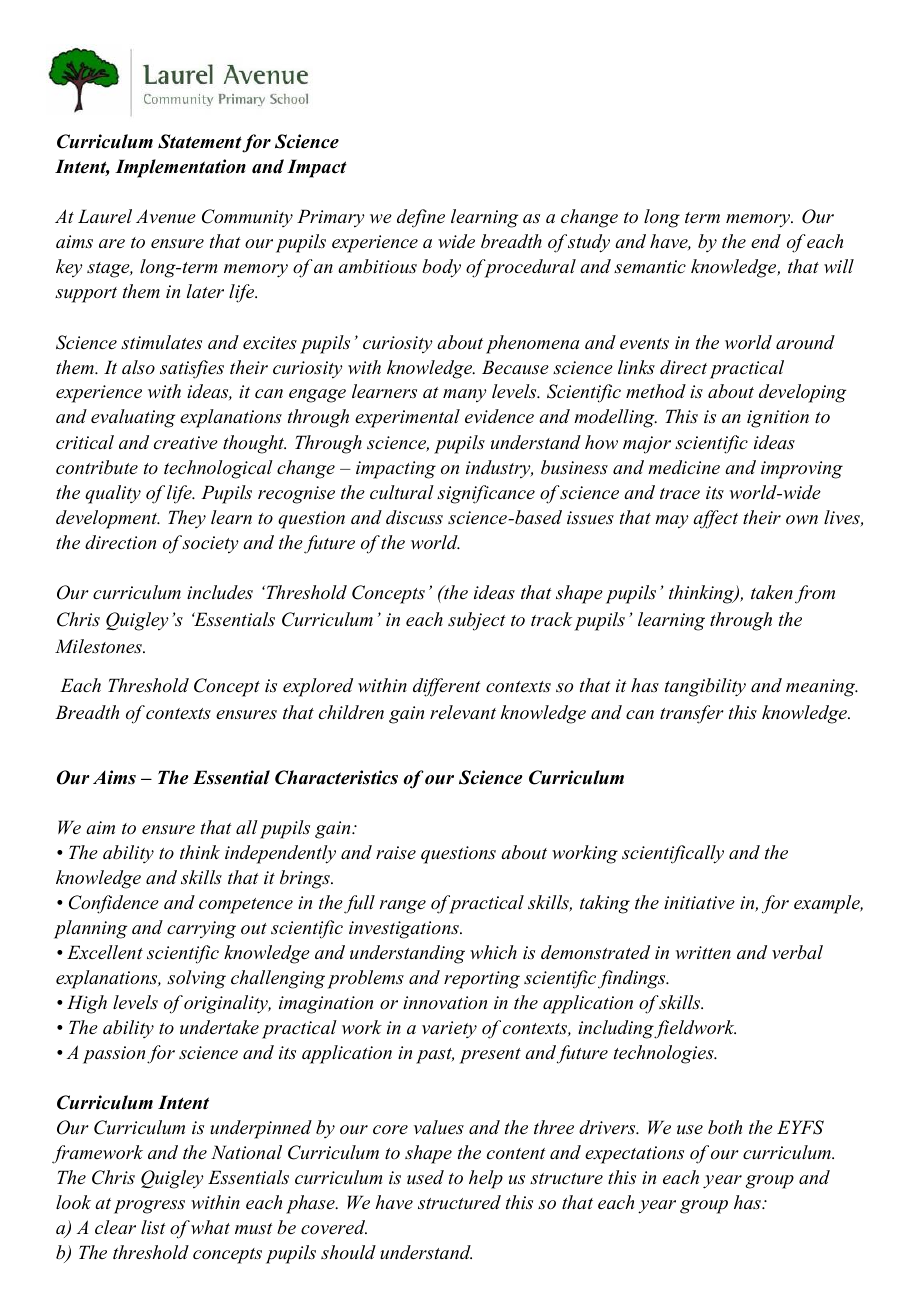 The width and height of the document is (924, 1308). I want to click on different, so click(447, 687).
